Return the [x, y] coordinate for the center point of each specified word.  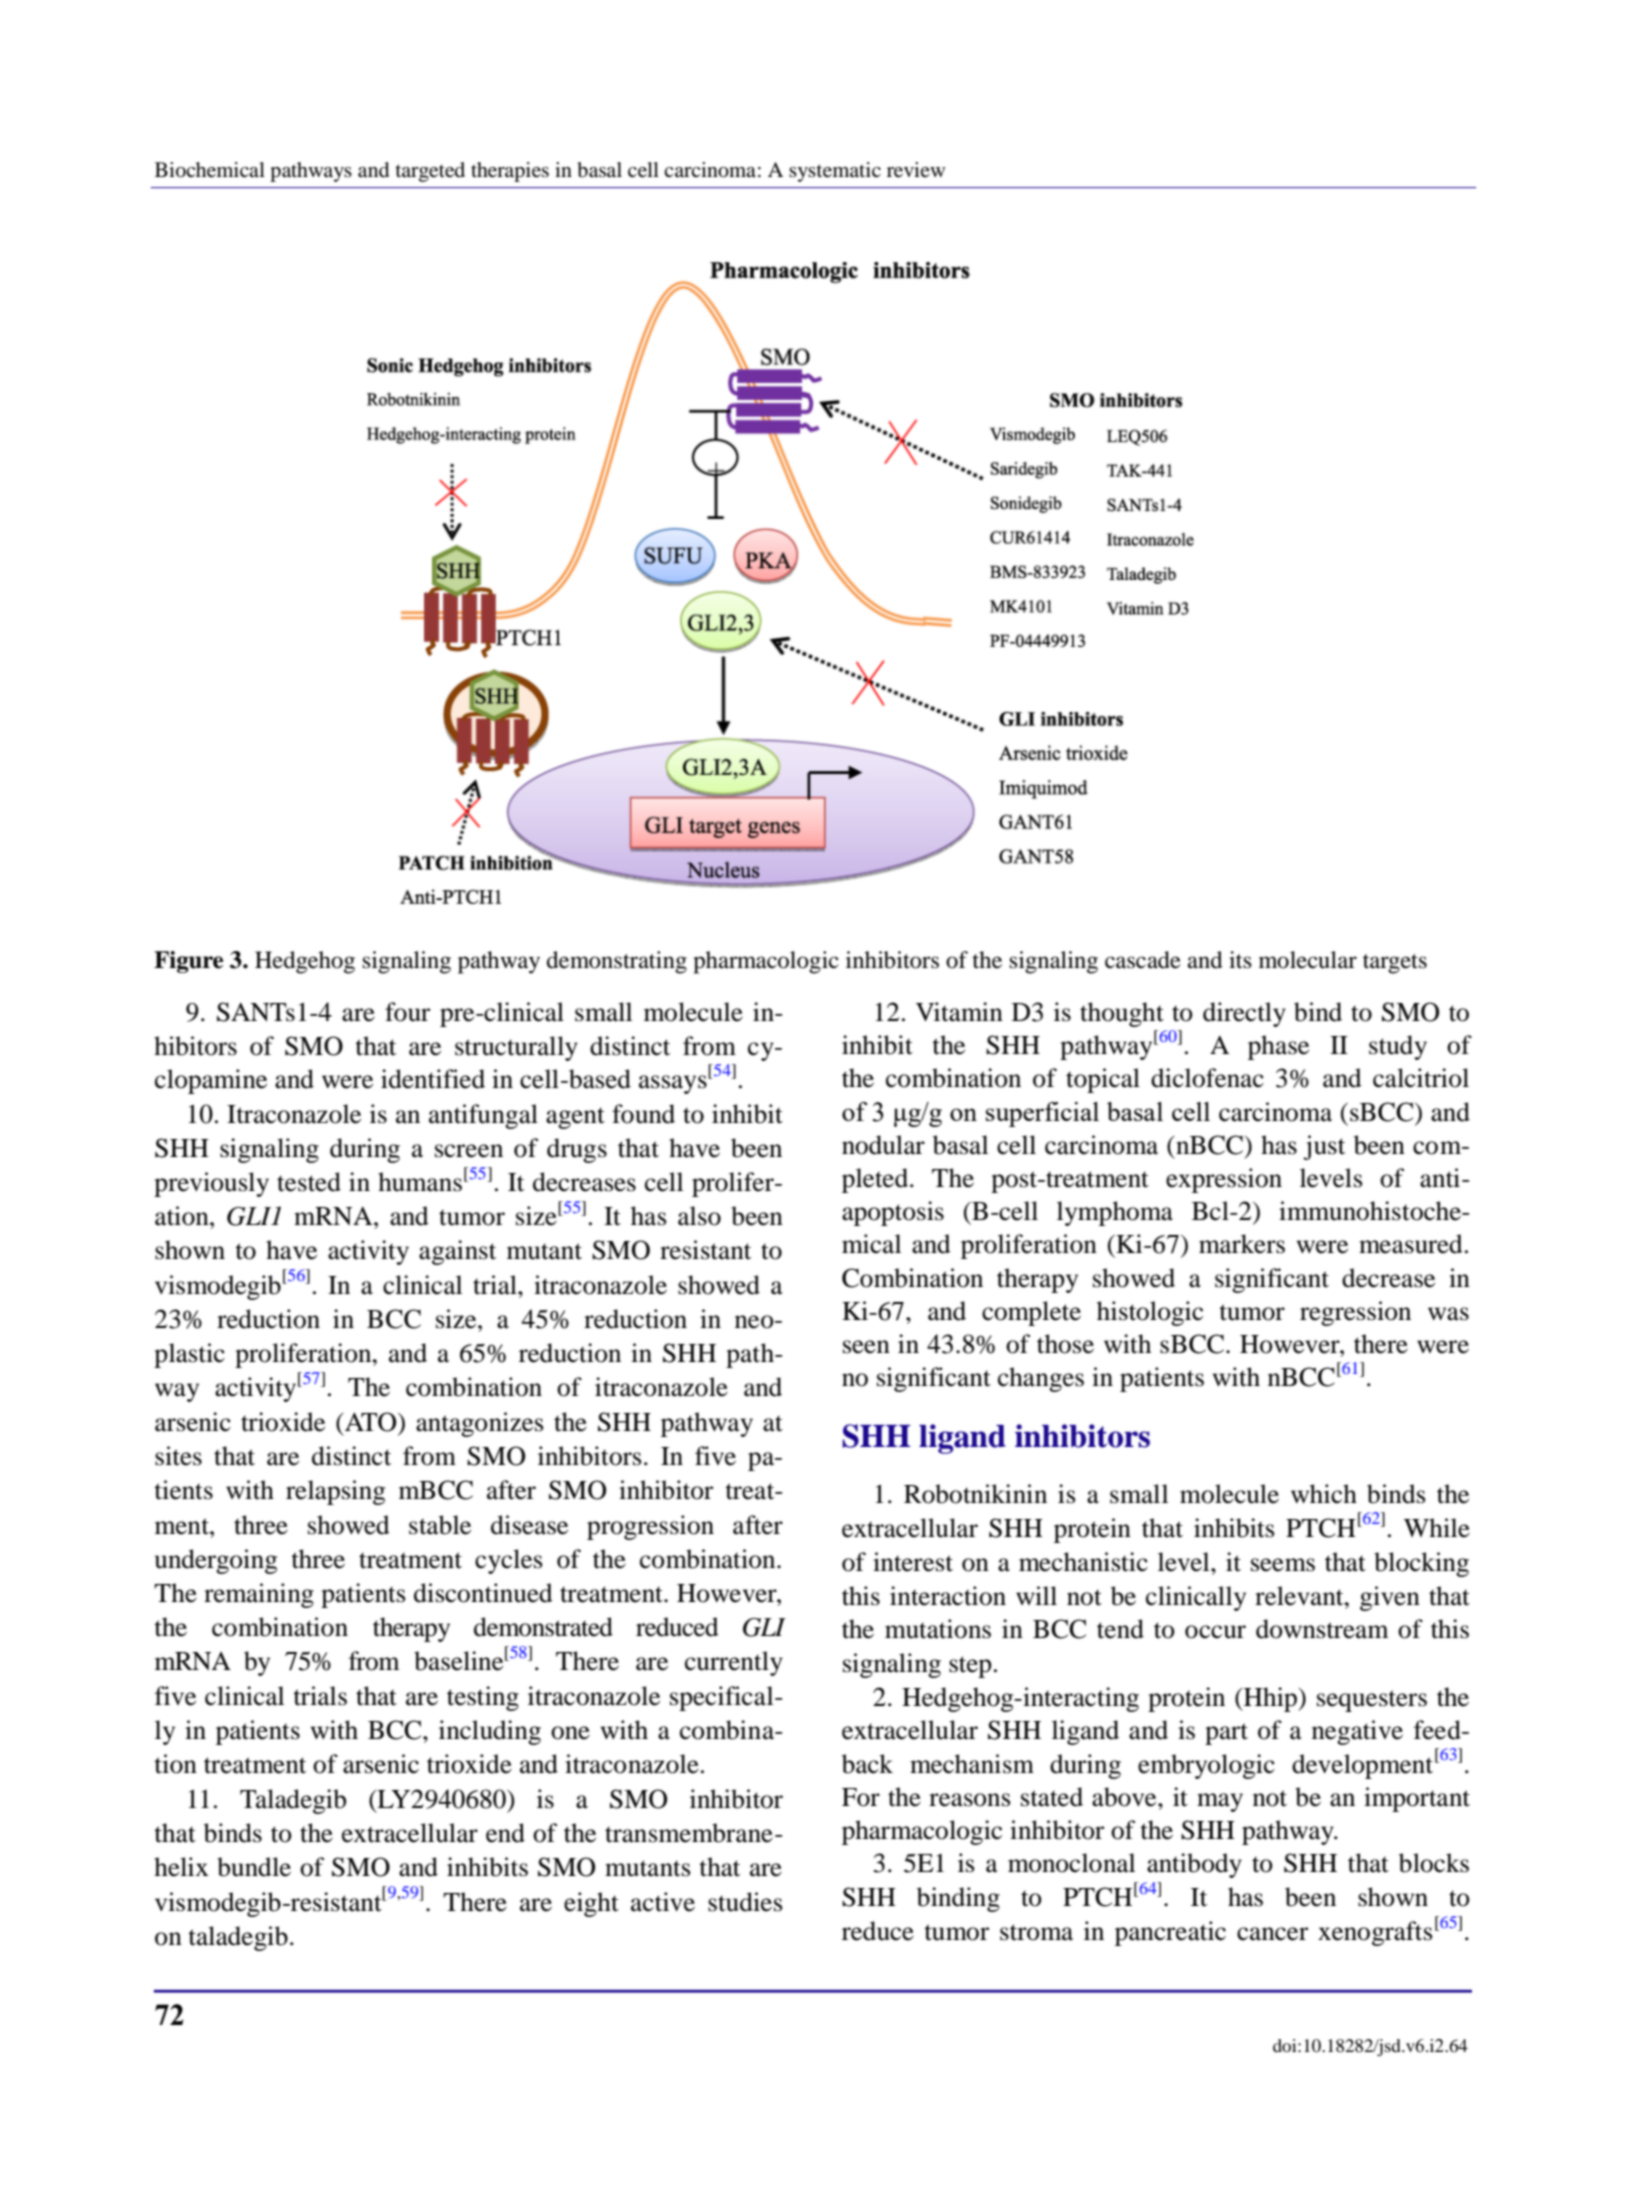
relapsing [335, 1492]
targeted [430, 172]
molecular [1308, 960]
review [916, 170]
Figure [188, 962]
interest [913, 1562]
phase [1278, 1047]
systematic [835, 172]
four [407, 1012]
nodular [883, 1145]
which [1324, 1494]
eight [591, 1904]
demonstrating [617, 962]
